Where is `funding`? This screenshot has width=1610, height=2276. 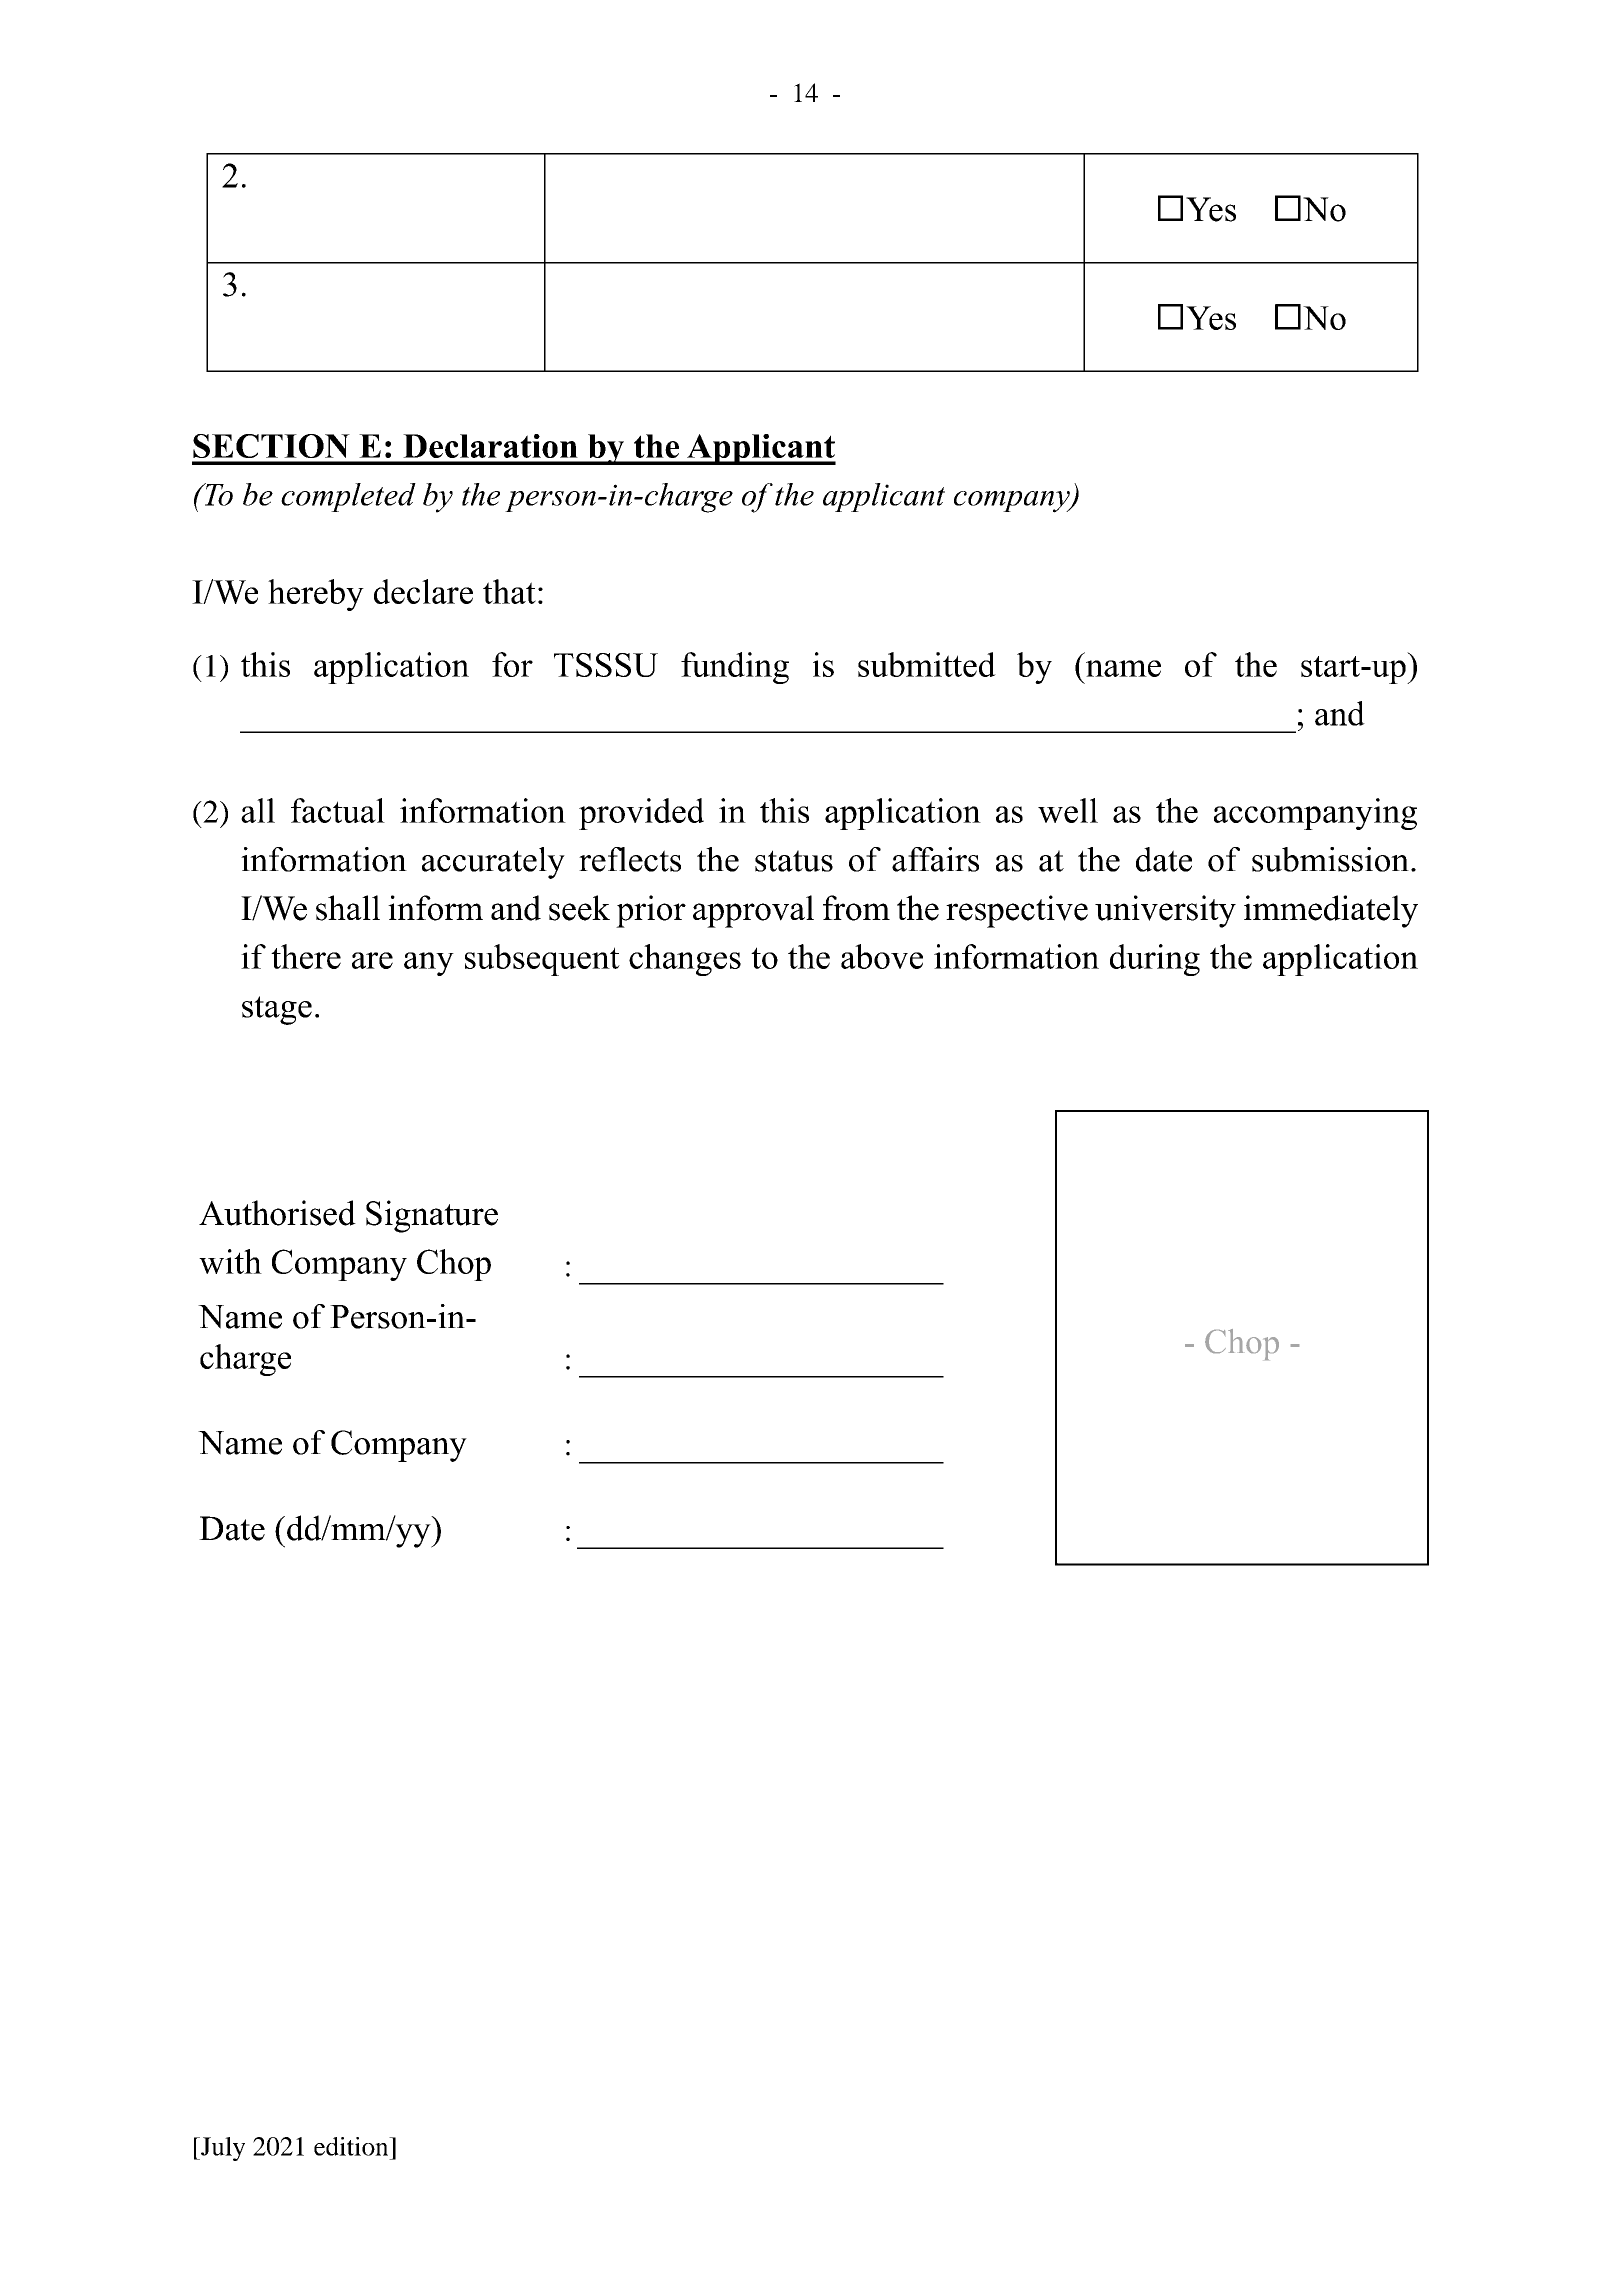
funding is located at coordinates (735, 668).
